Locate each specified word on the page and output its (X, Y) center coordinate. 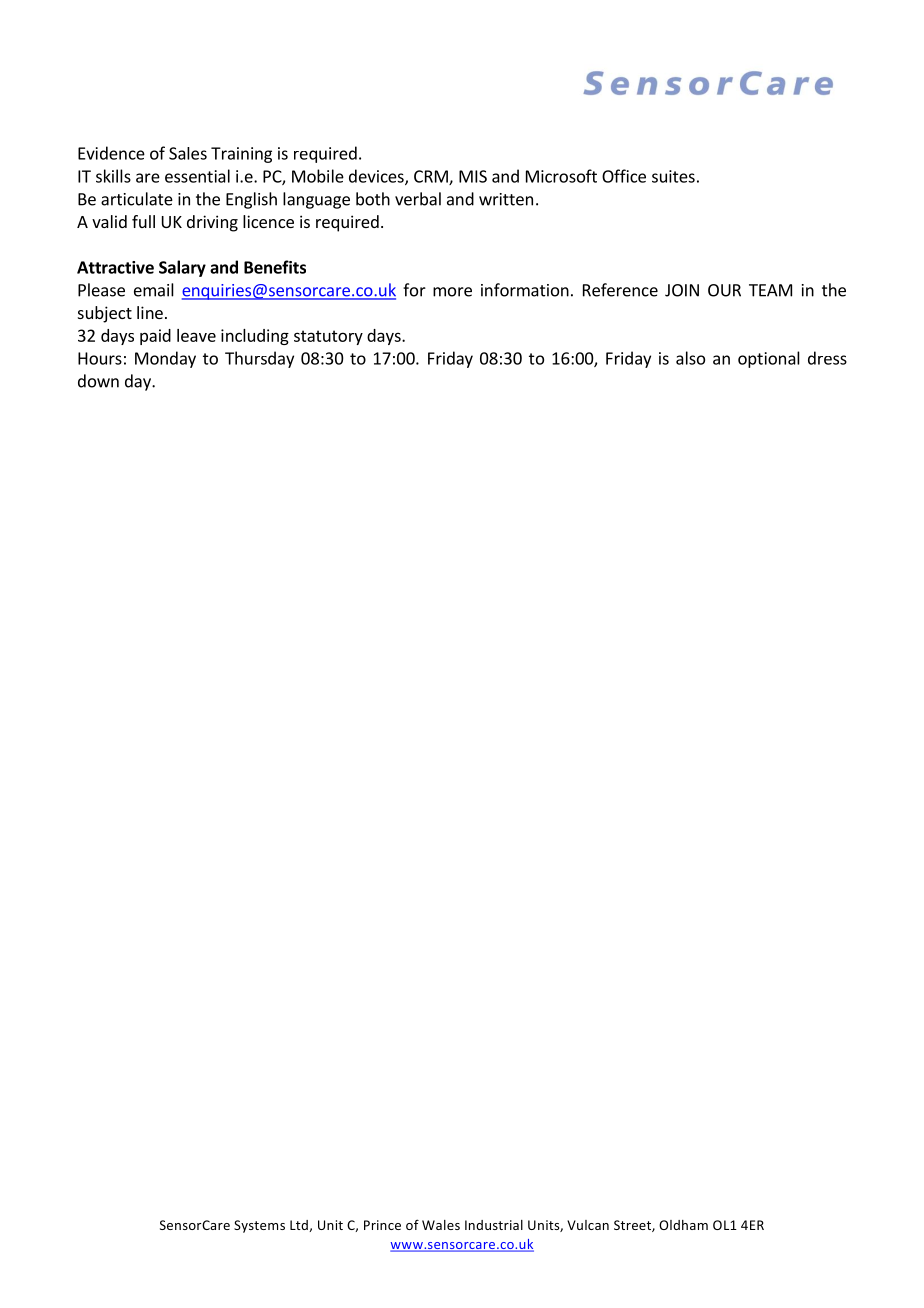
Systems (259, 1226)
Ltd (300, 1226)
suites (673, 176)
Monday (165, 359)
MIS (473, 176)
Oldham (683, 1225)
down (98, 381)
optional (769, 359)
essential (197, 176)
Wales (441, 1225)
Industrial (494, 1225)
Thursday (259, 359)
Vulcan (588, 1225)
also (690, 358)
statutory (328, 337)
